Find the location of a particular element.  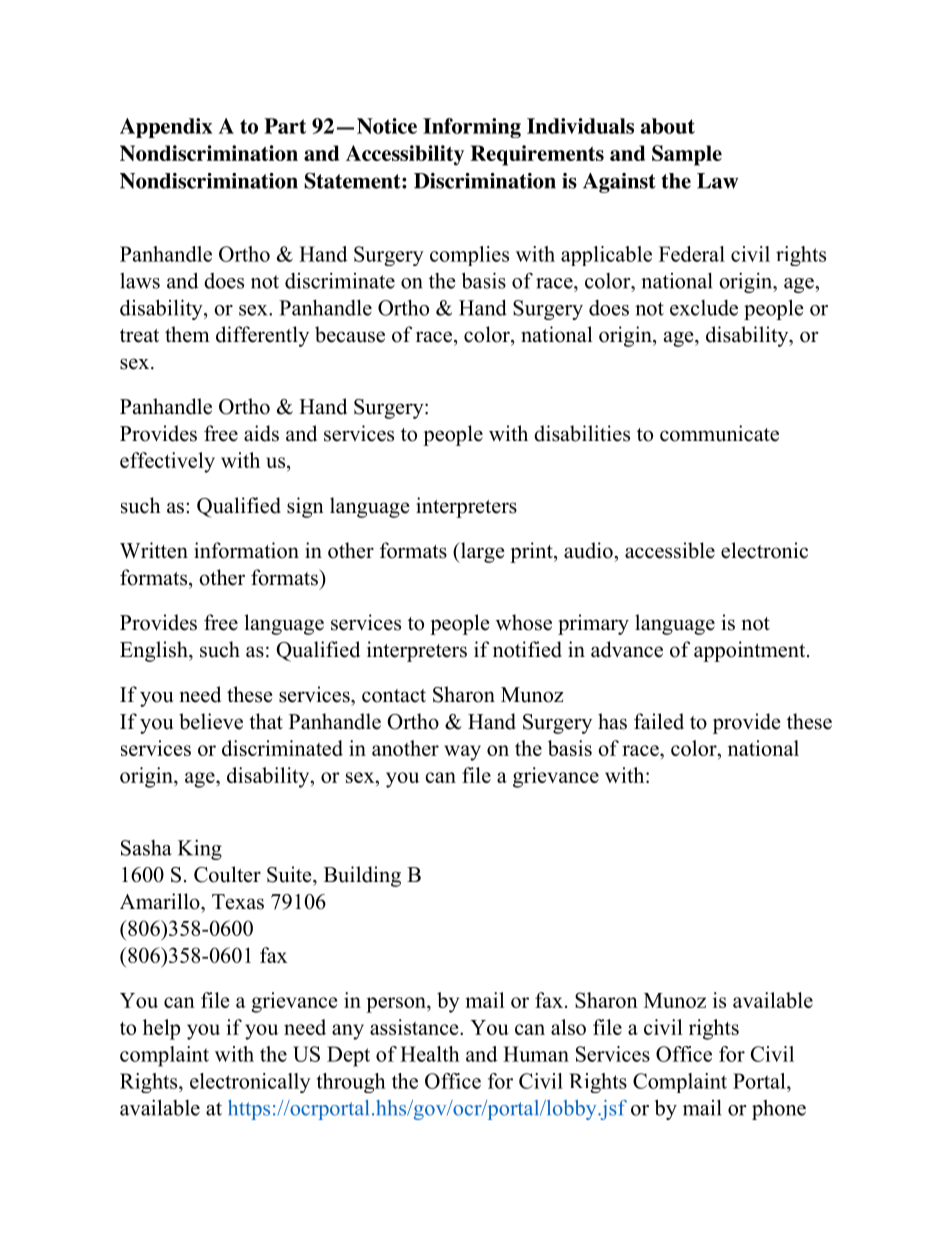

information is located at coordinates (246, 550).
